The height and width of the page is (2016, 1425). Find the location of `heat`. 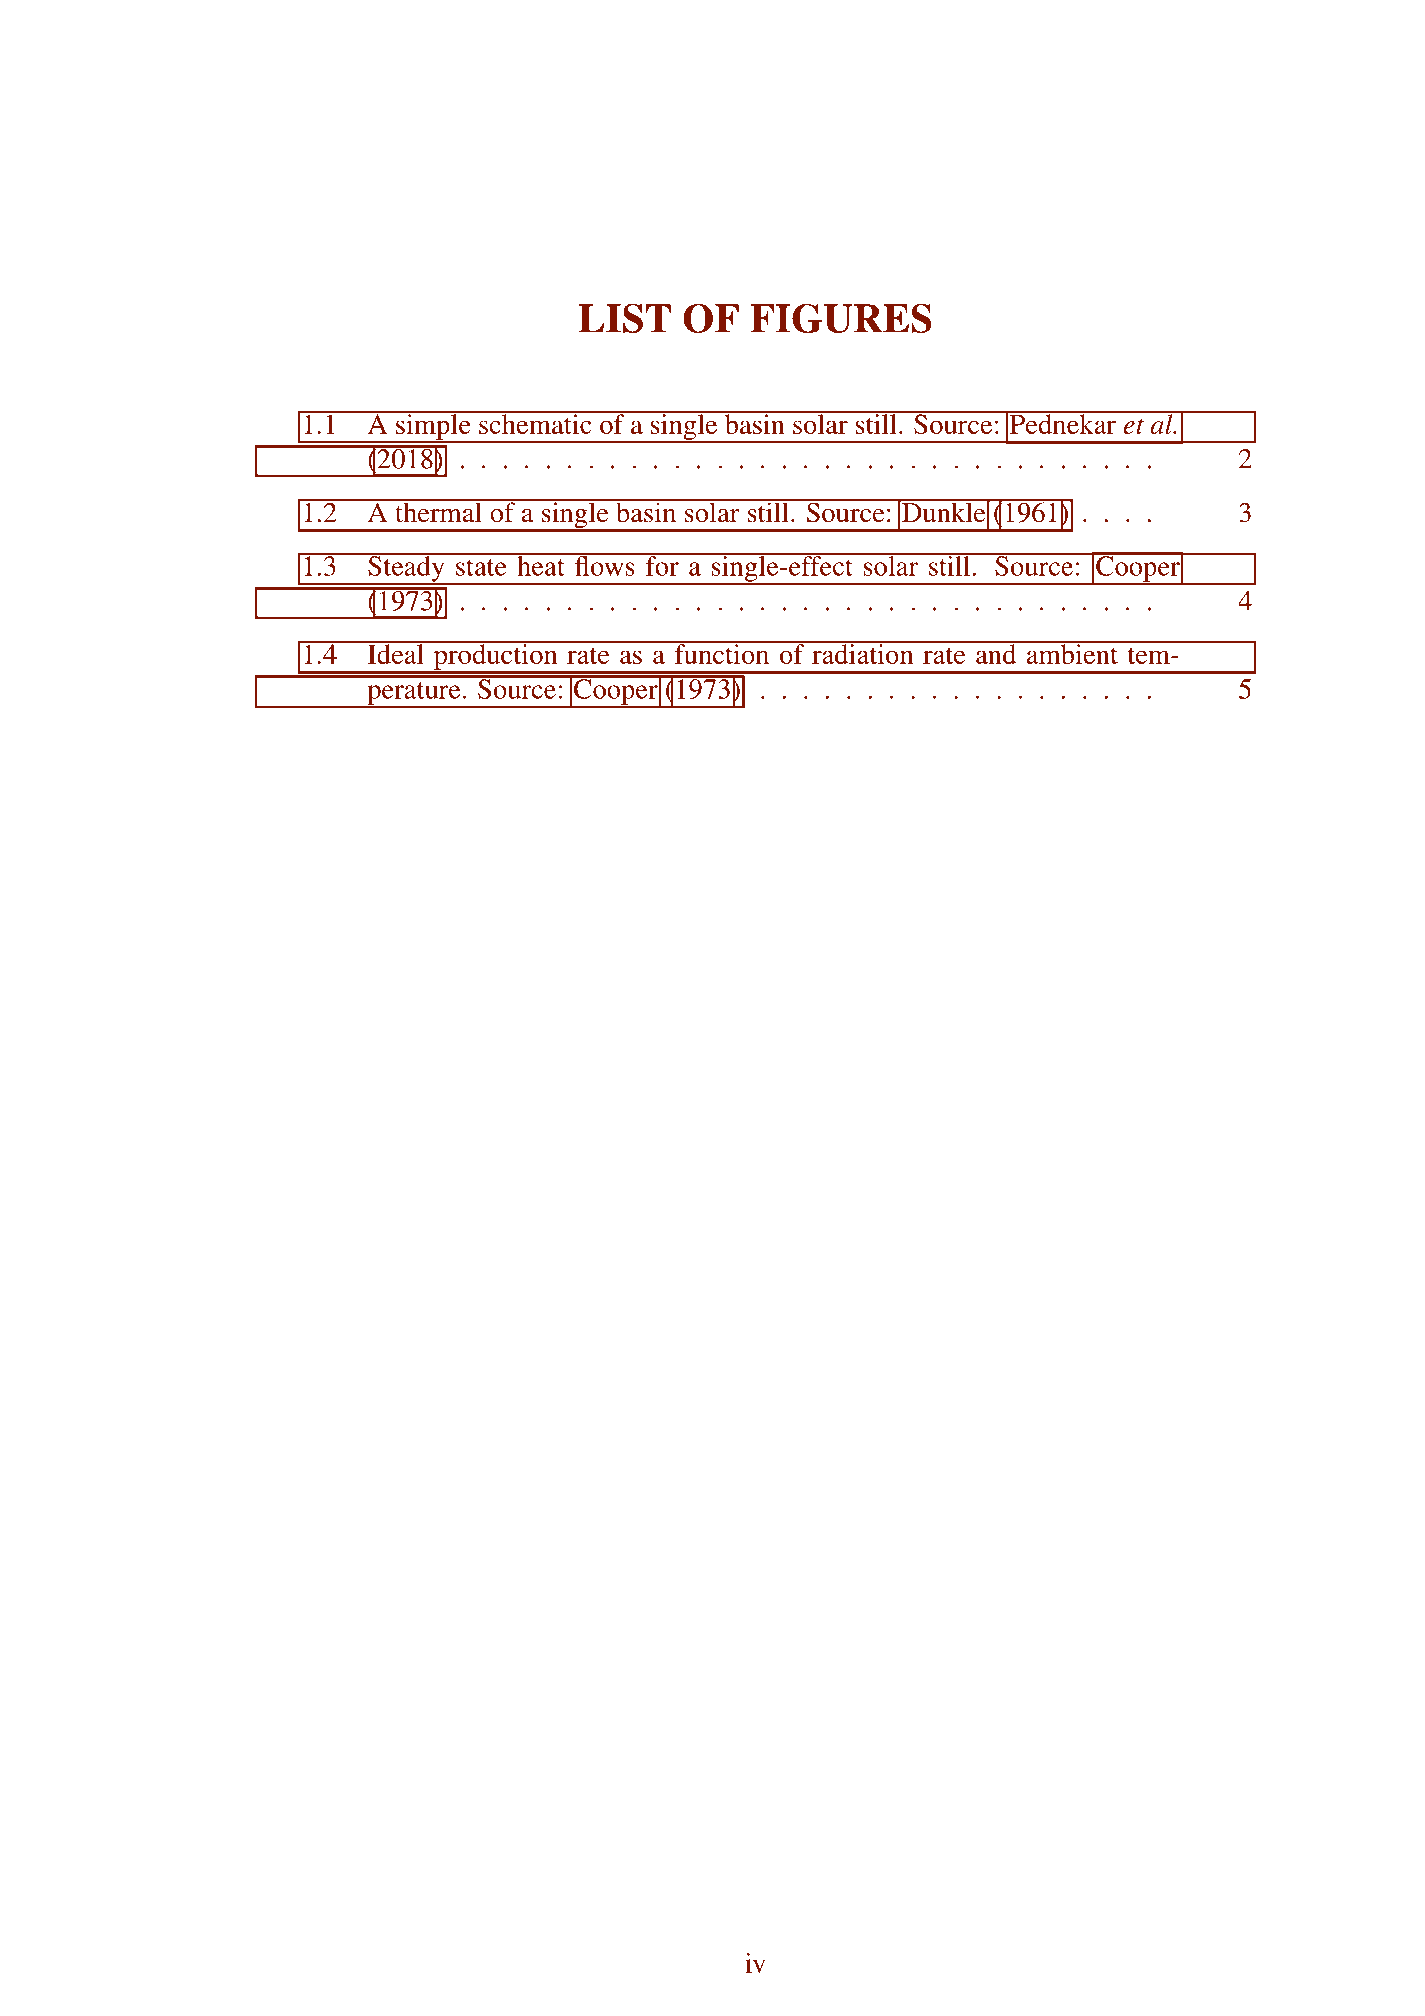

heat is located at coordinates (541, 565).
